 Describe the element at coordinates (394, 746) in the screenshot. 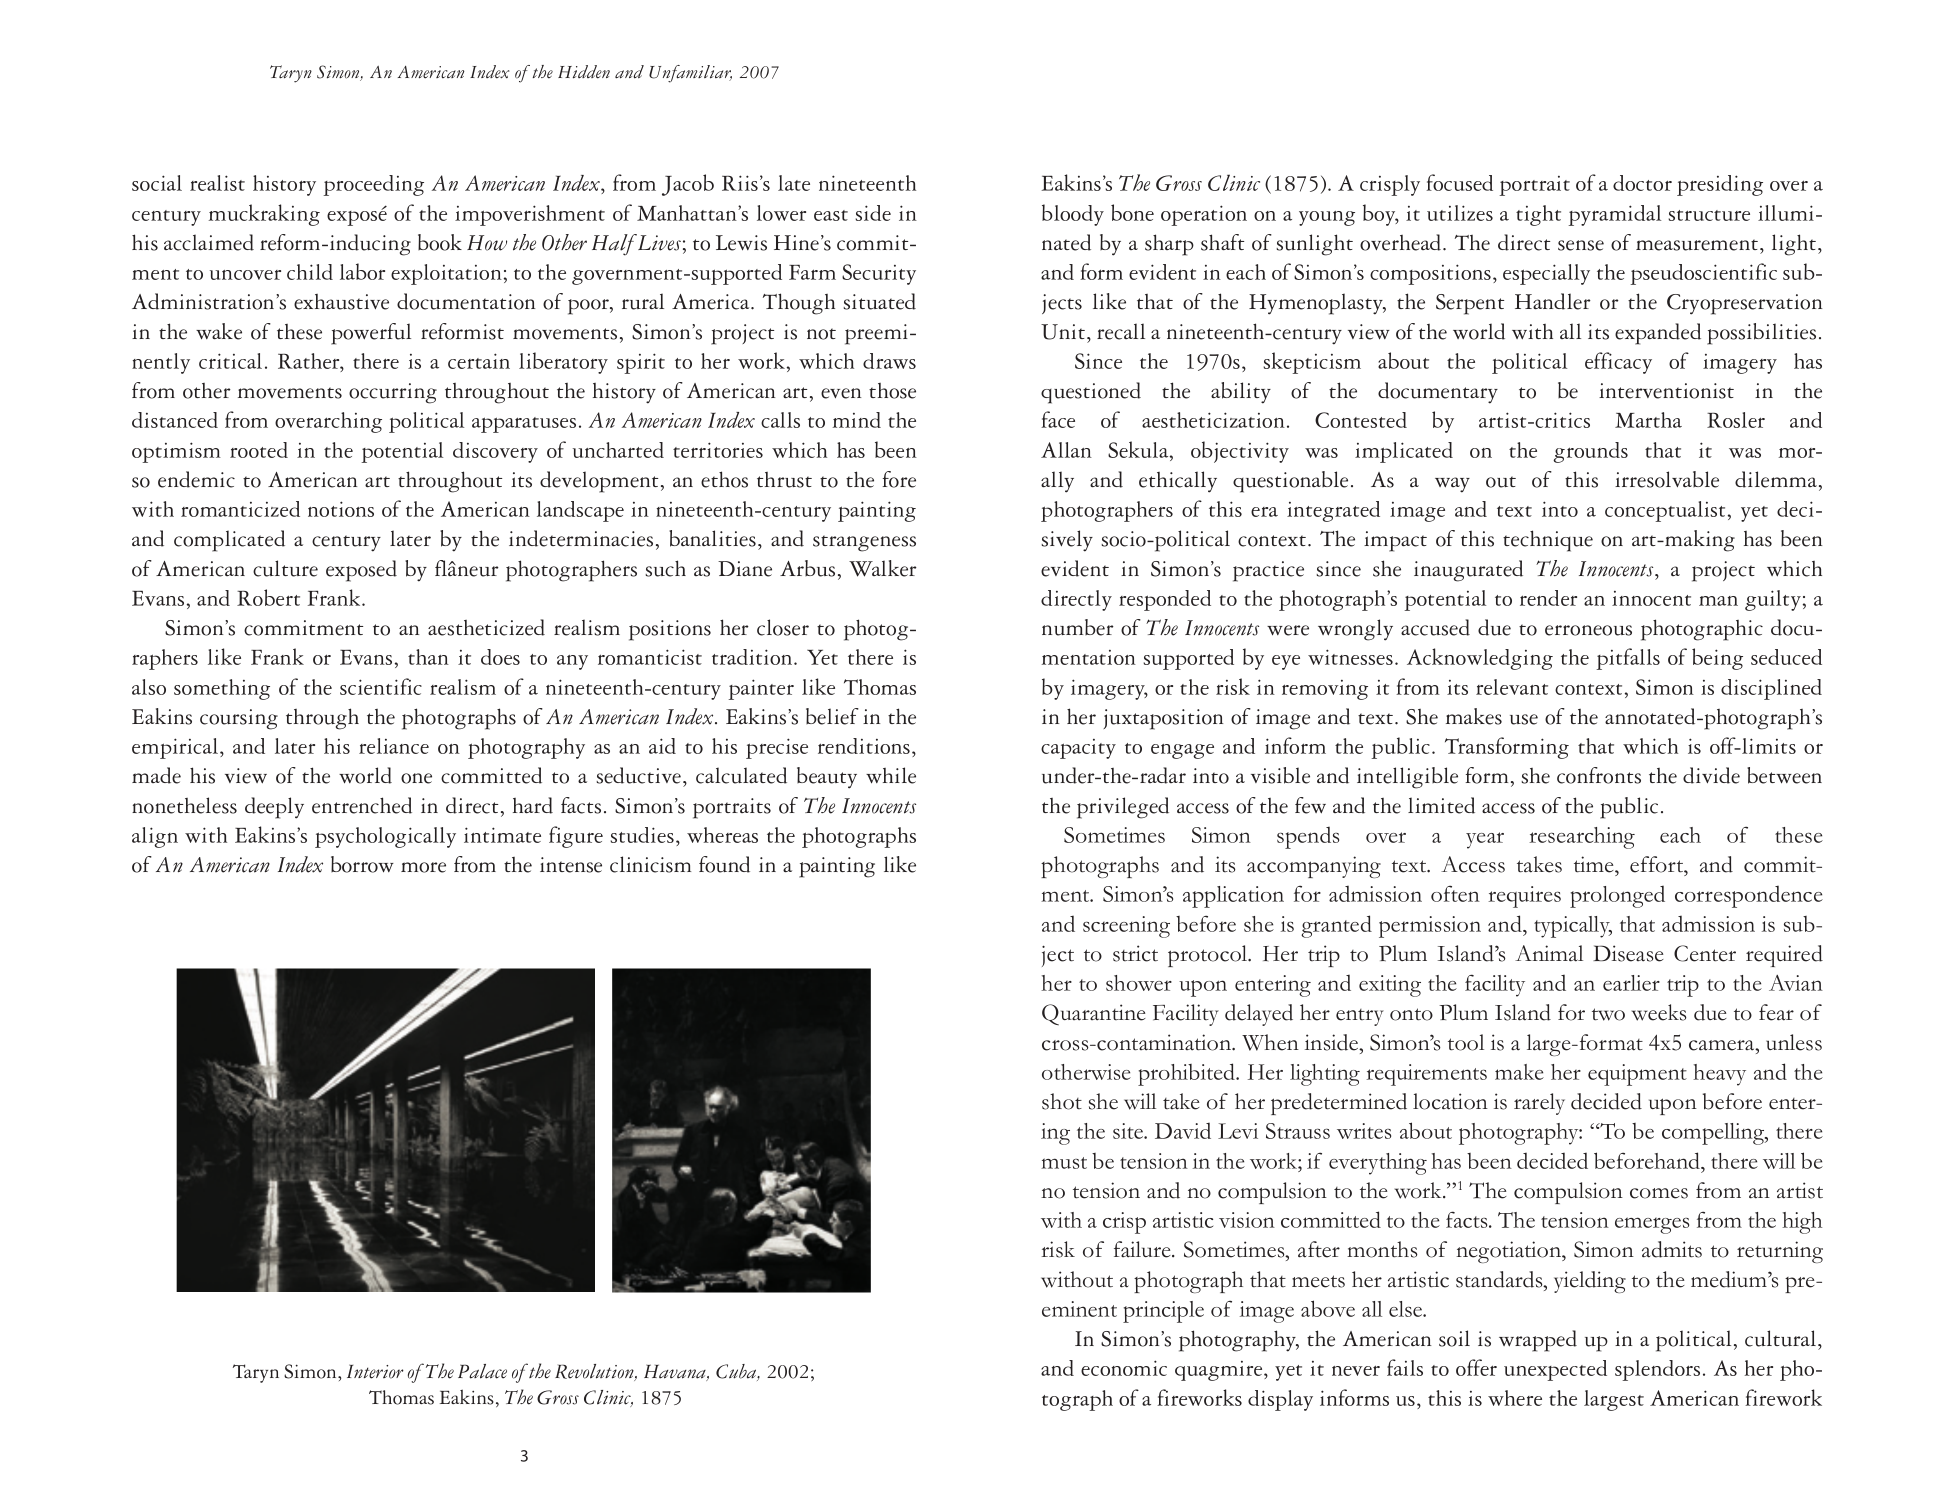

I see `reliance` at that location.
